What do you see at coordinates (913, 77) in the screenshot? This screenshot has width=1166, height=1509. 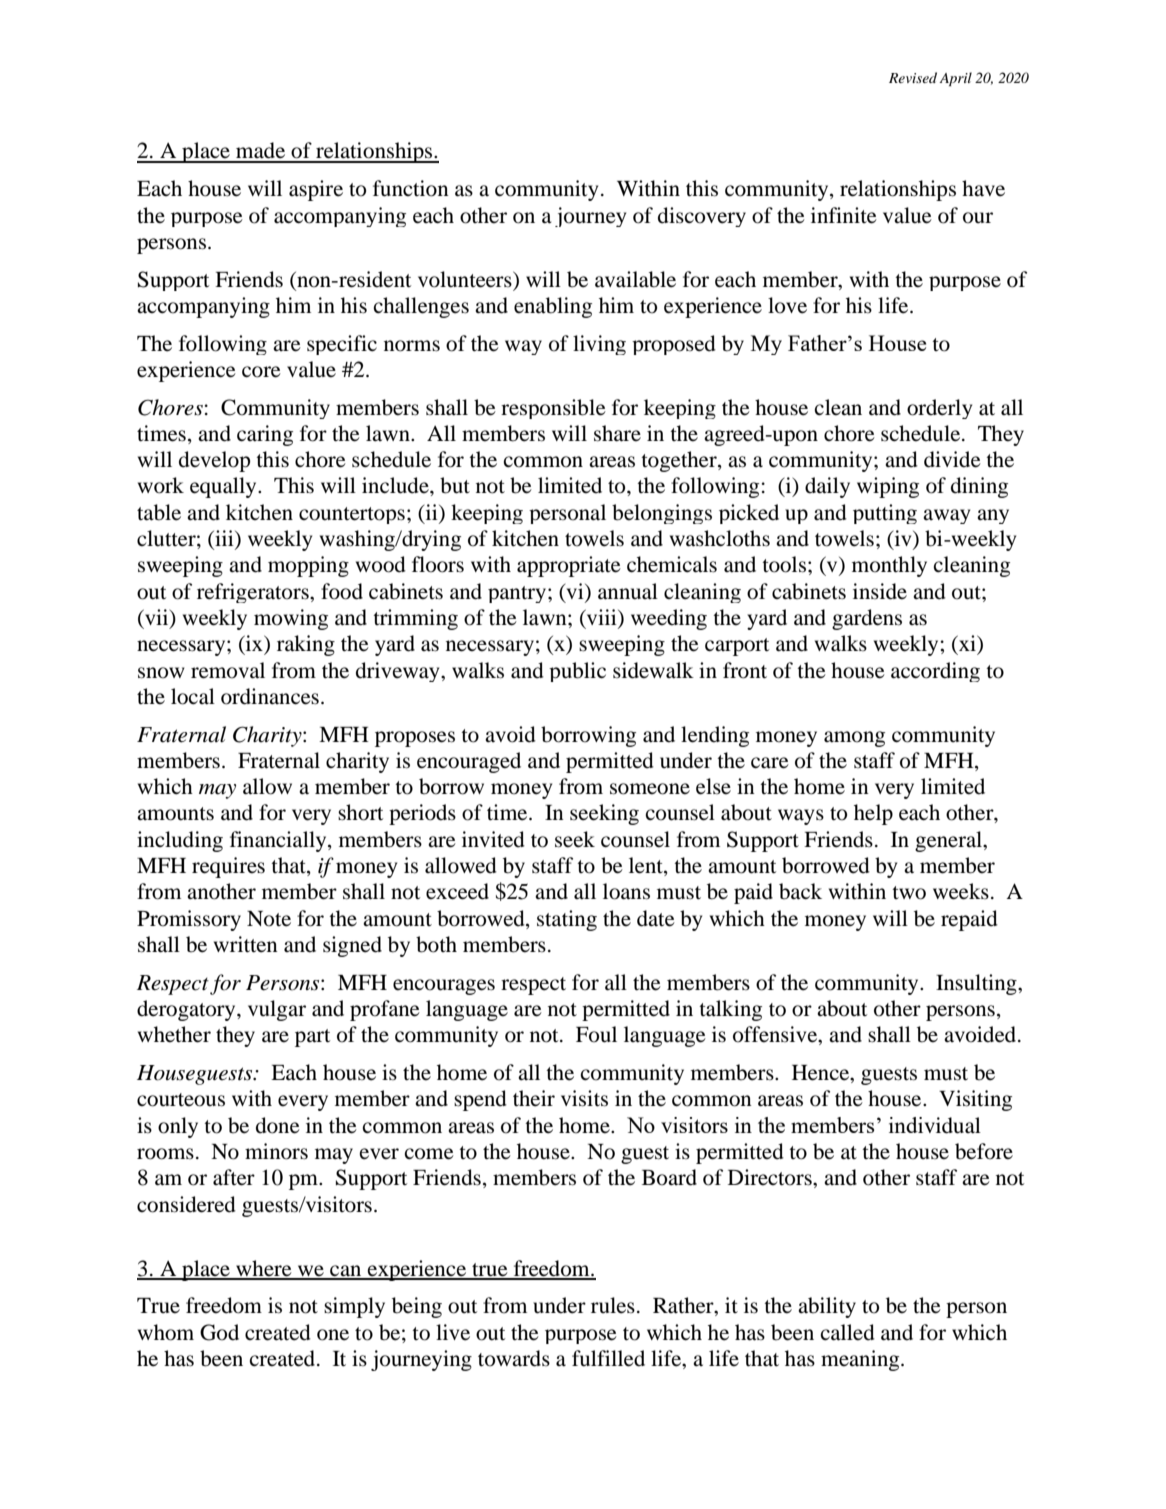 I see `Revised` at bounding box center [913, 77].
